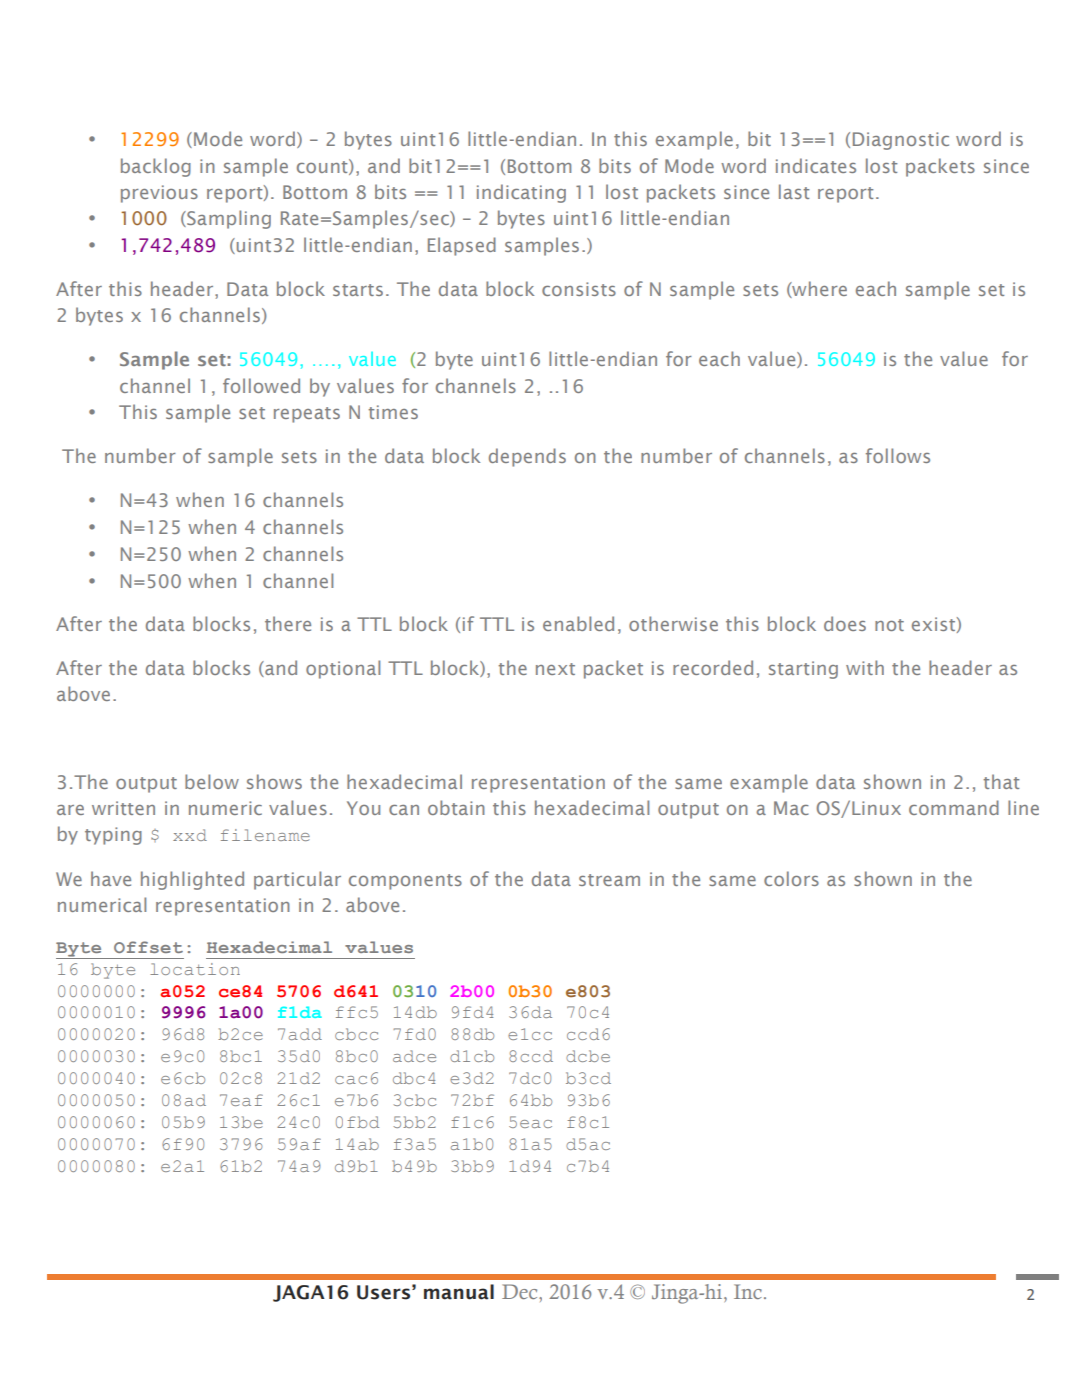 The width and height of the screenshot is (1073, 1388). What do you see at coordinates (212, 781) in the screenshot?
I see `below` at bounding box center [212, 781].
